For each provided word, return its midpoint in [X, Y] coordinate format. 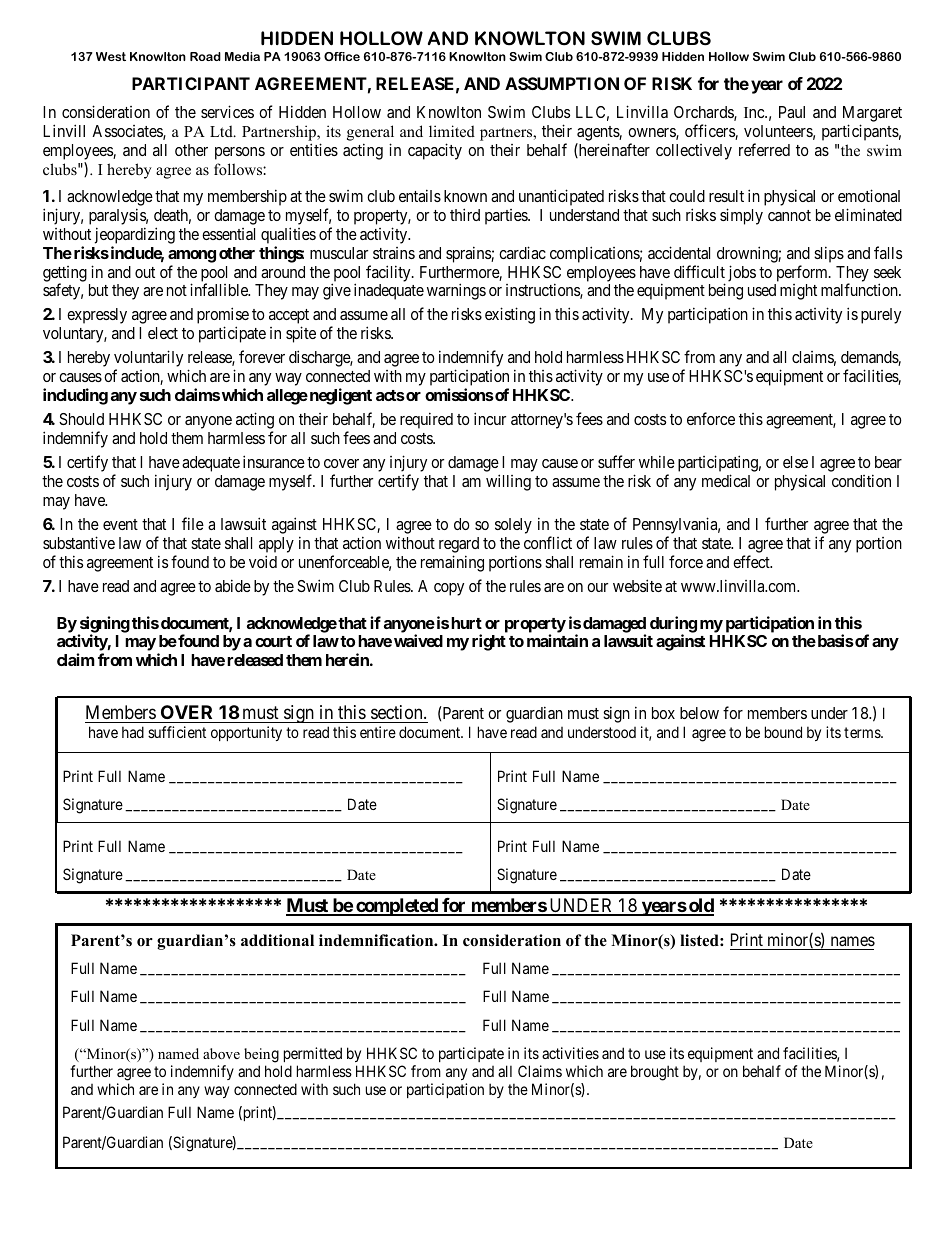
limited [452, 131]
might [798, 292]
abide [233, 585]
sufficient [177, 732]
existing [510, 315]
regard [459, 545]
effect [752, 561]
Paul [792, 112]
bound [783, 732]
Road [205, 56]
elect [163, 333]
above [221, 1053]
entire [378, 732]
